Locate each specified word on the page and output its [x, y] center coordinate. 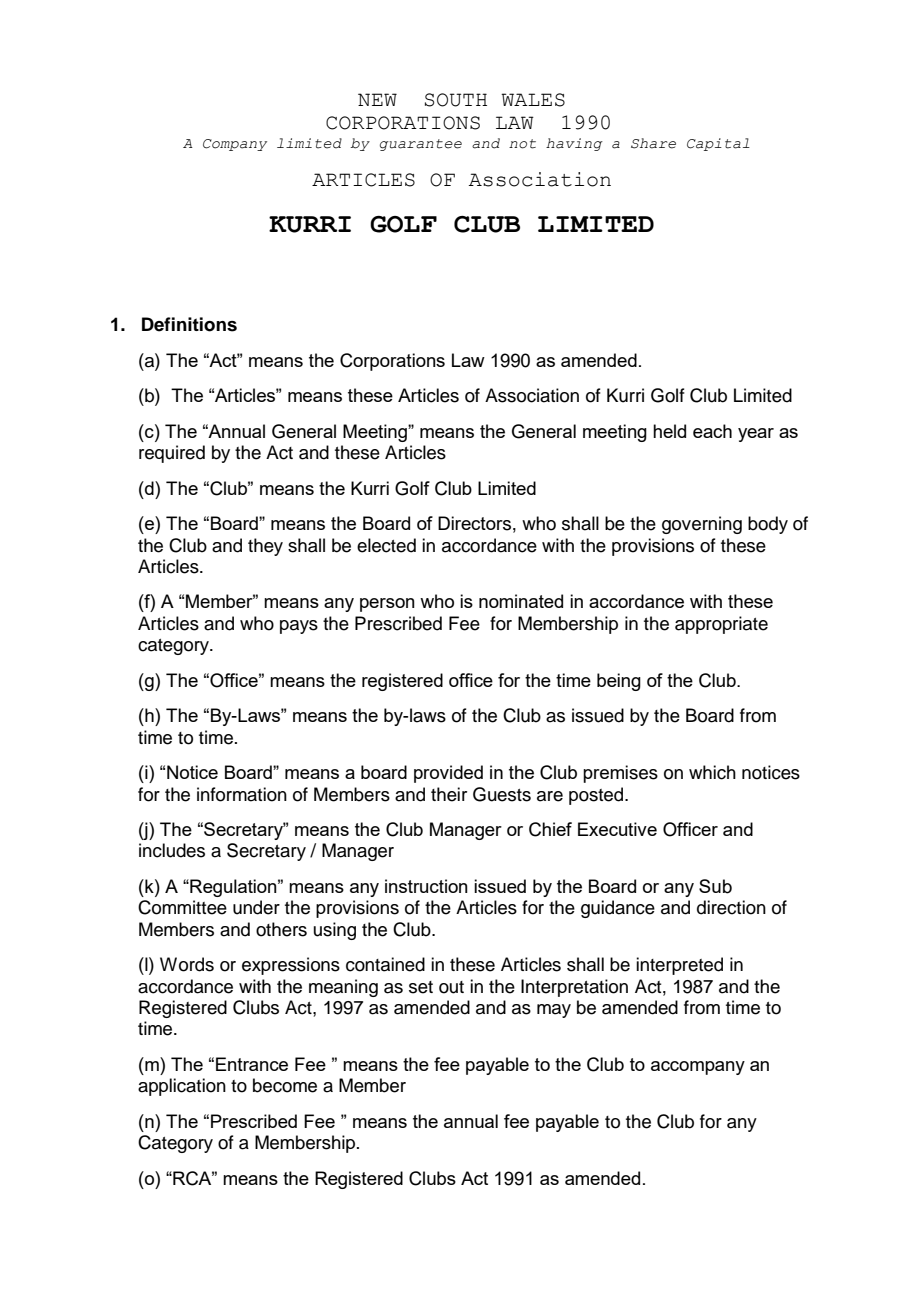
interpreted [679, 966]
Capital [718, 144]
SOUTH [456, 100]
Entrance [252, 1064]
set [421, 987]
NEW [377, 99]
